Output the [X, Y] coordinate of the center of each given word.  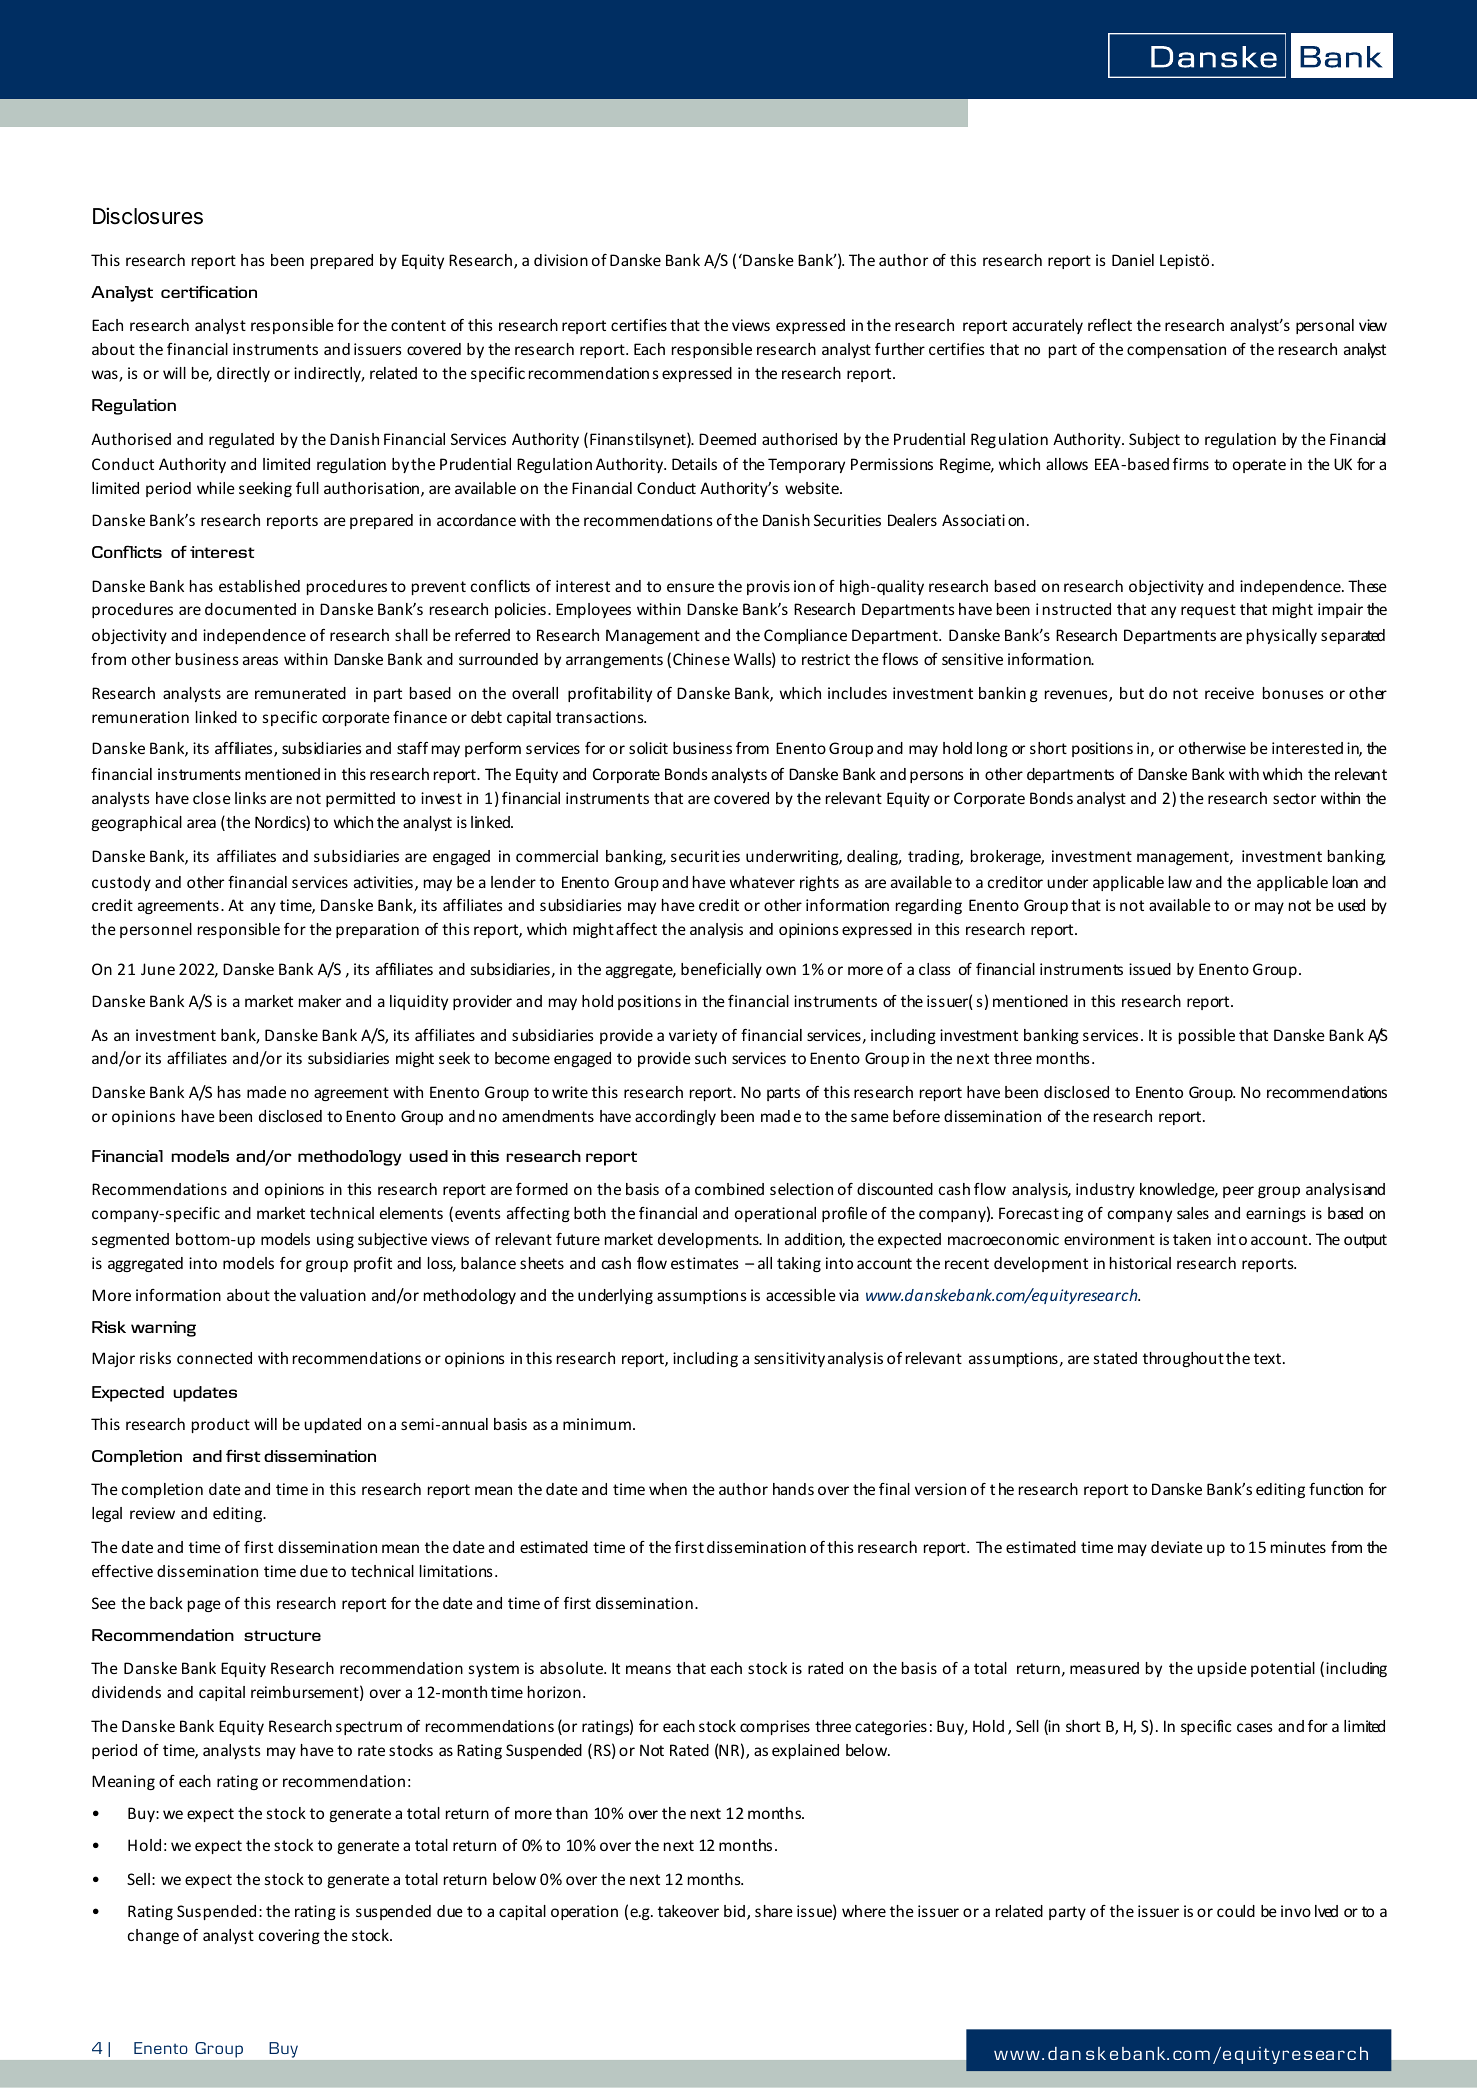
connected [214, 1358]
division [561, 260]
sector [1294, 798]
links [250, 798]
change [153, 1936]
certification [209, 291]
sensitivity [789, 1359]
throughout [1183, 1359]
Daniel [1133, 260]
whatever [762, 882]
